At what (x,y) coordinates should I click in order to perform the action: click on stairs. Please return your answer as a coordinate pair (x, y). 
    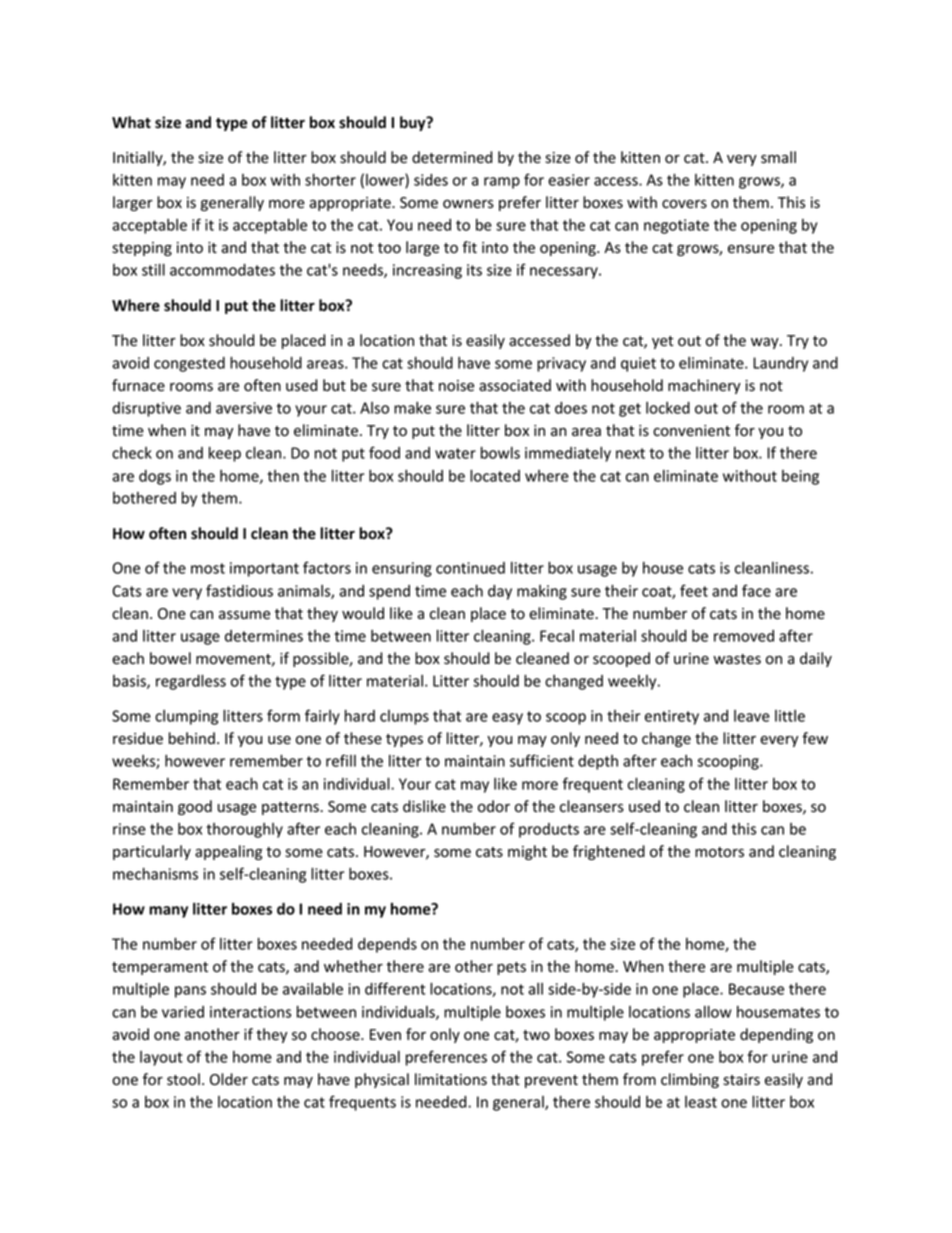
    Looking at the image, I should click on (741, 1080).
